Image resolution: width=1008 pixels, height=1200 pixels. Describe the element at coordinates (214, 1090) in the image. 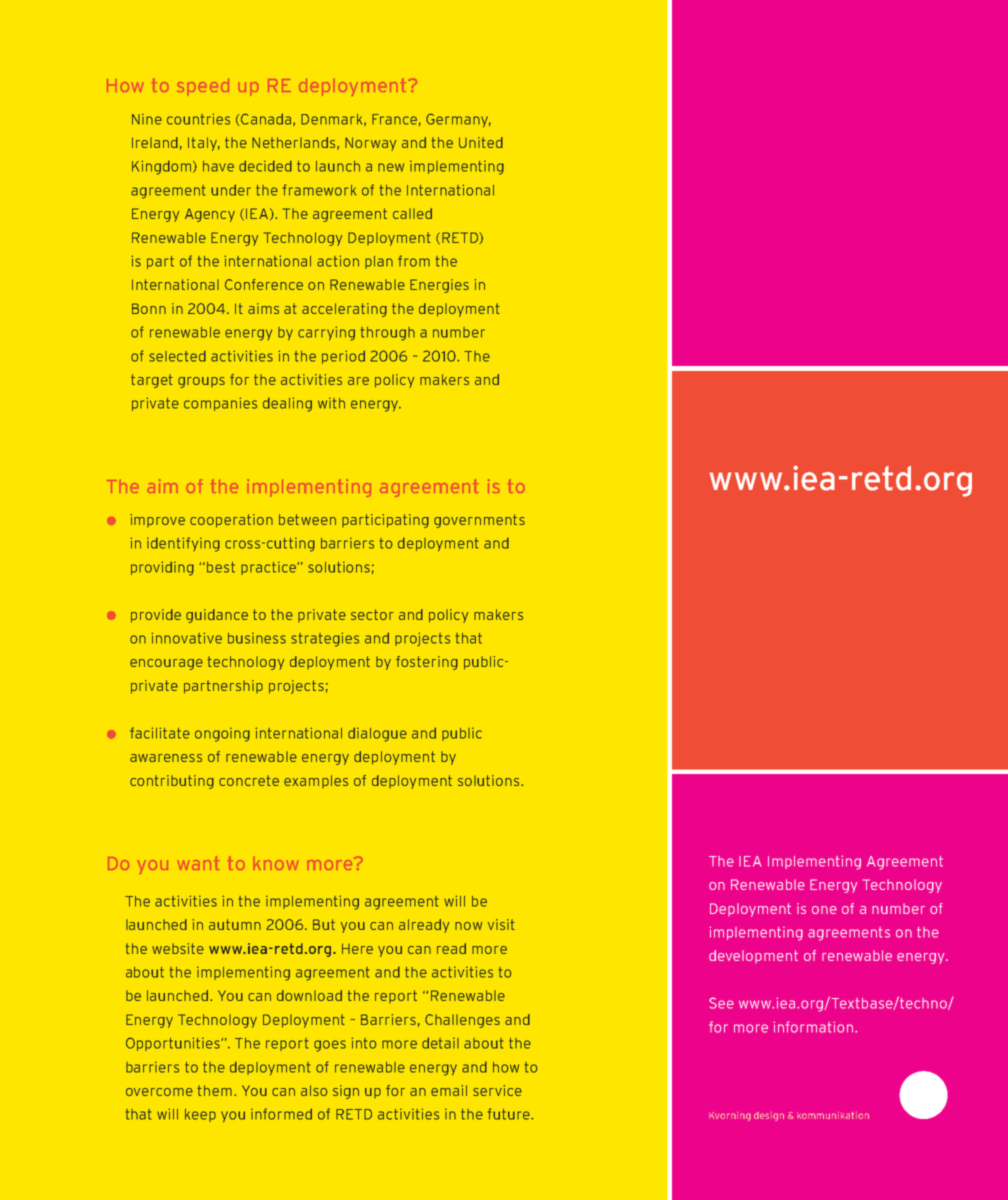

I see `them` at that location.
